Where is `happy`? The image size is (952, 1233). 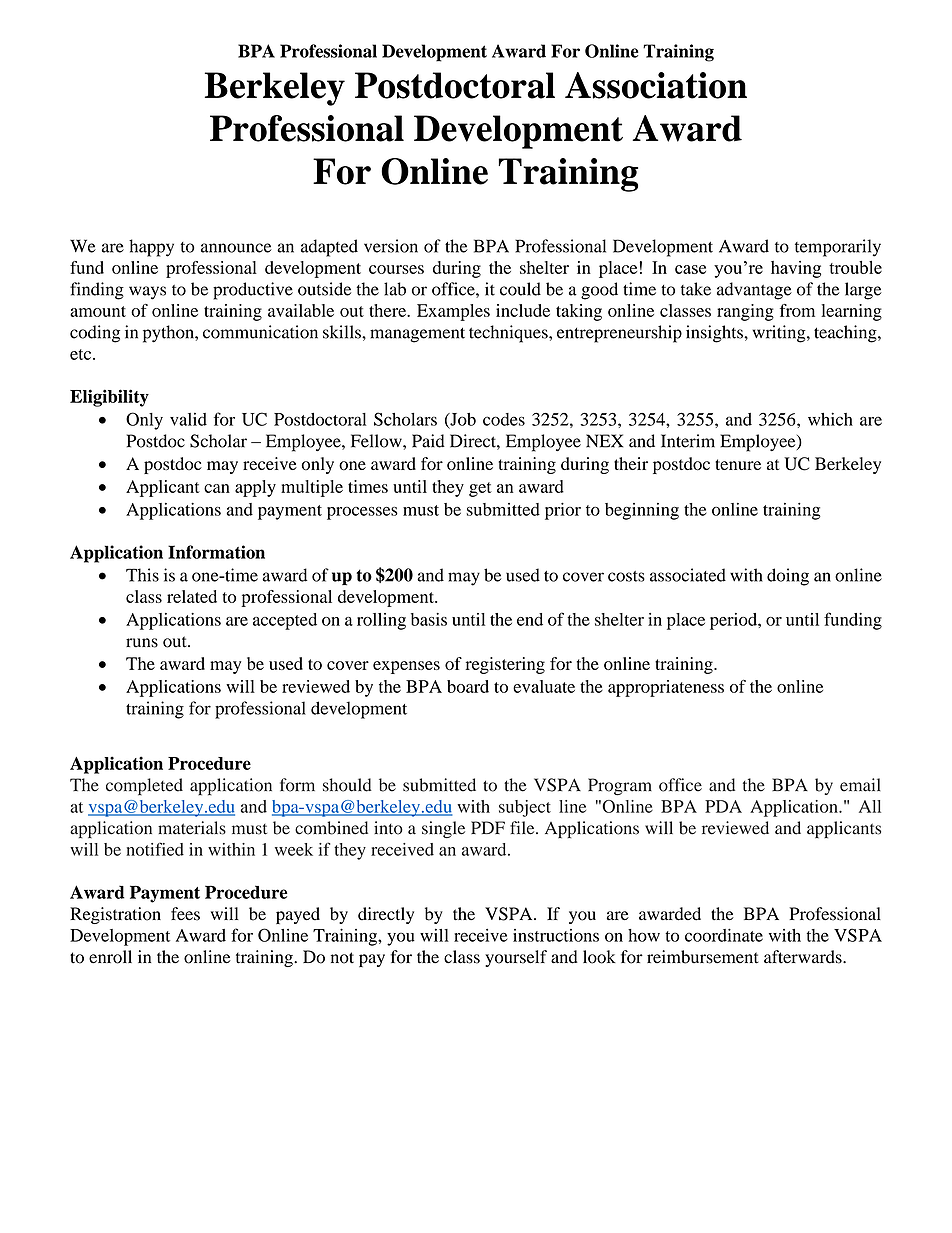 happy is located at coordinates (151, 248).
